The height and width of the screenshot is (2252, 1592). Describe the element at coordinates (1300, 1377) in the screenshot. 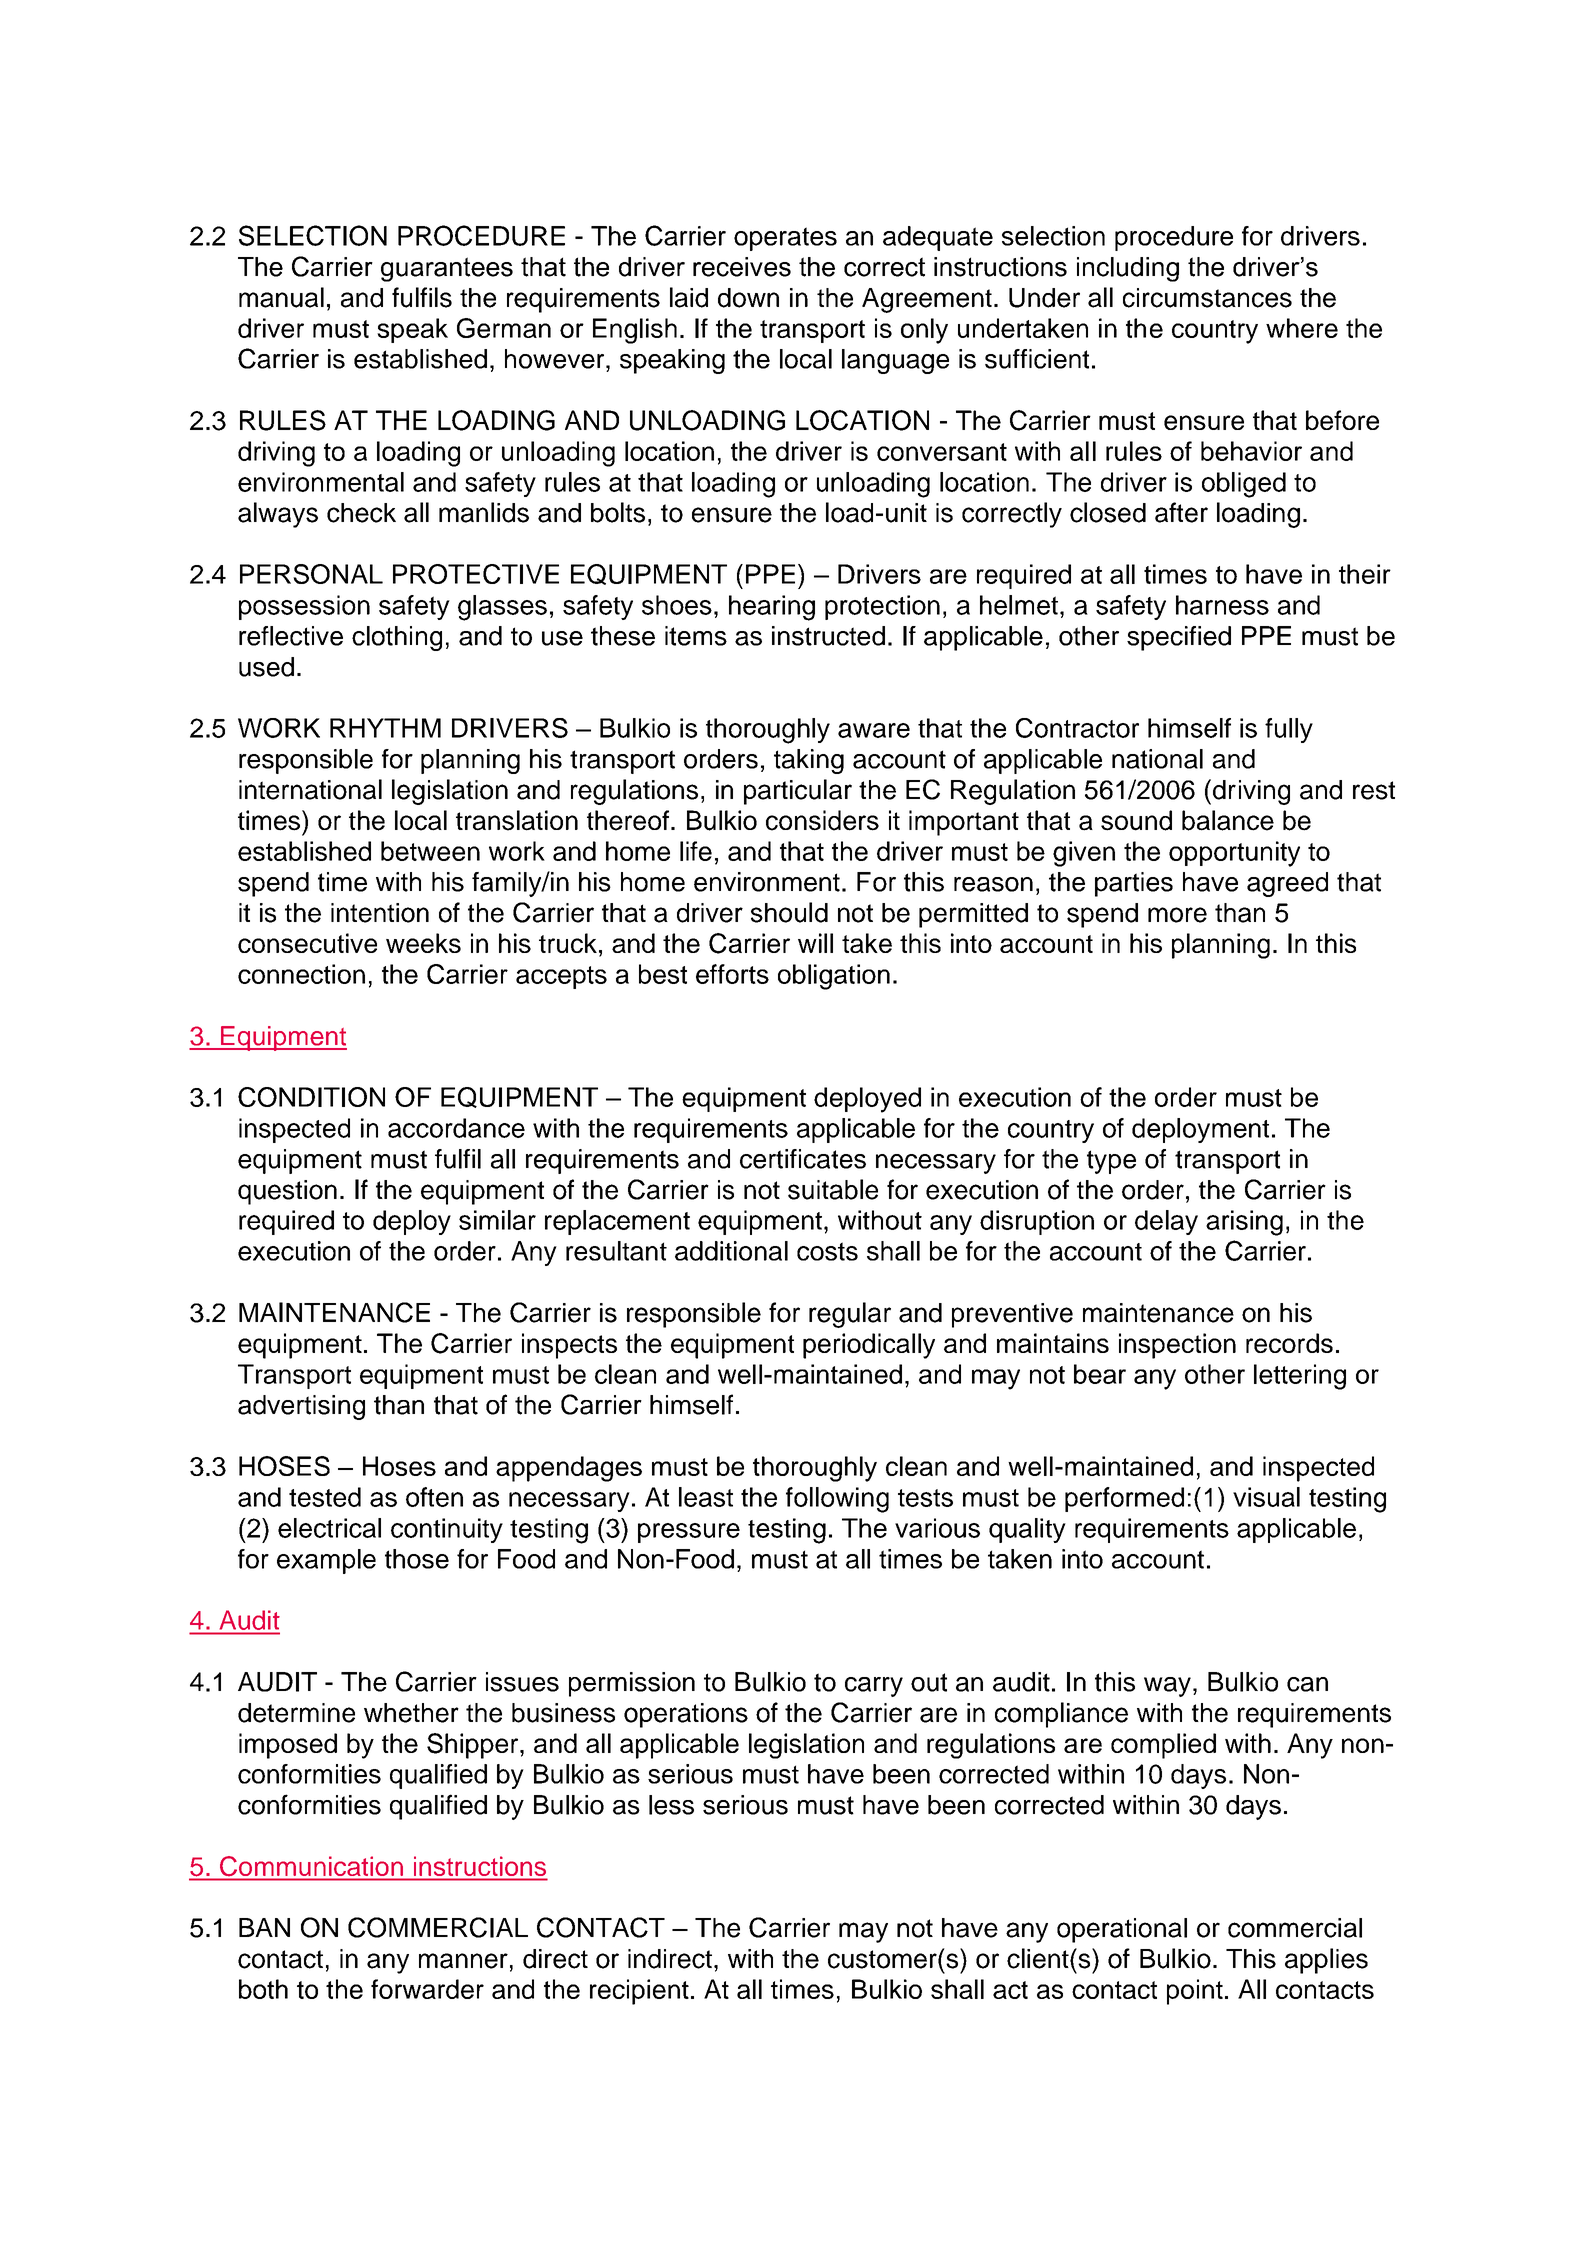

I see `lettering` at that location.
